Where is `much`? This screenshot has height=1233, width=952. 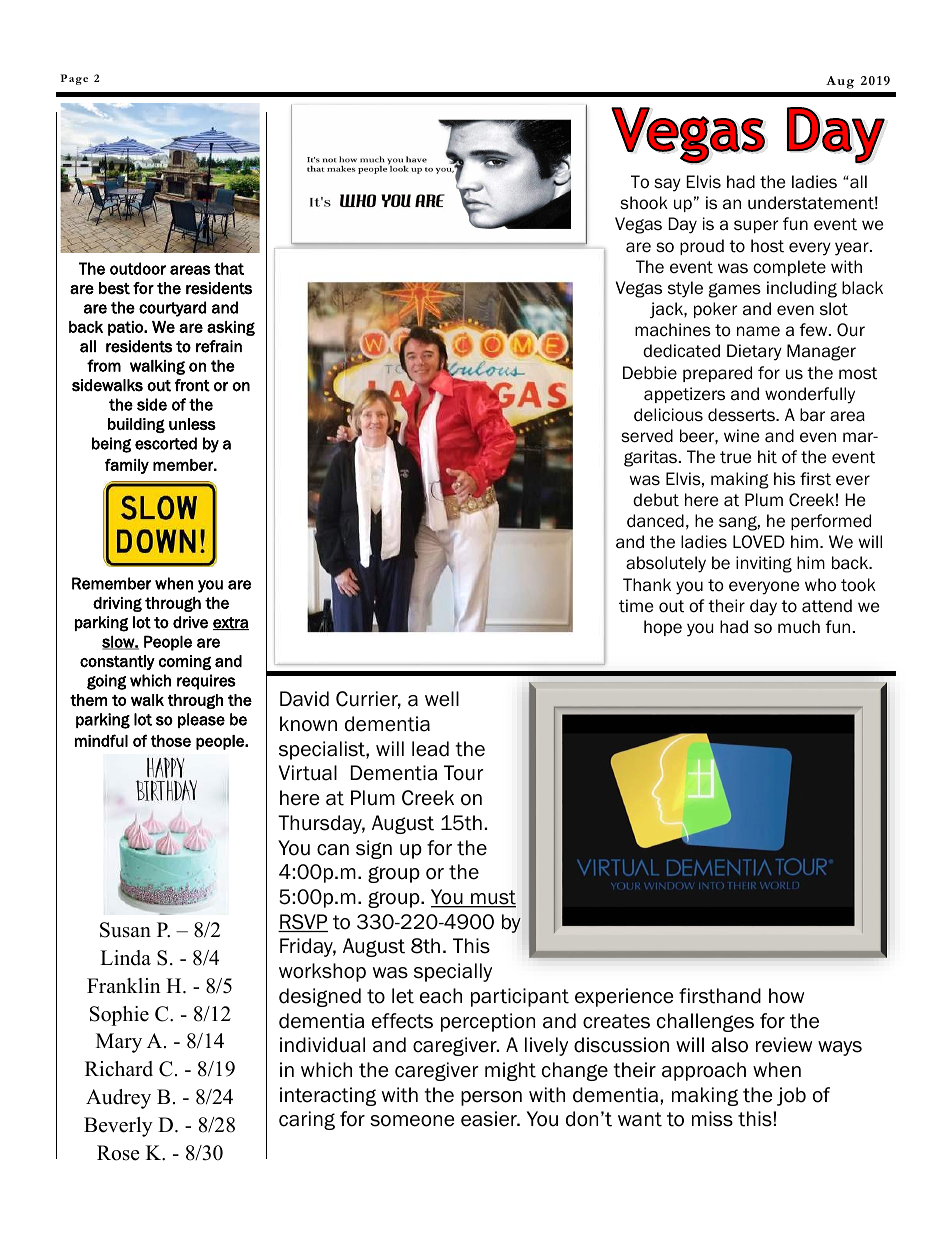
much is located at coordinates (799, 627).
